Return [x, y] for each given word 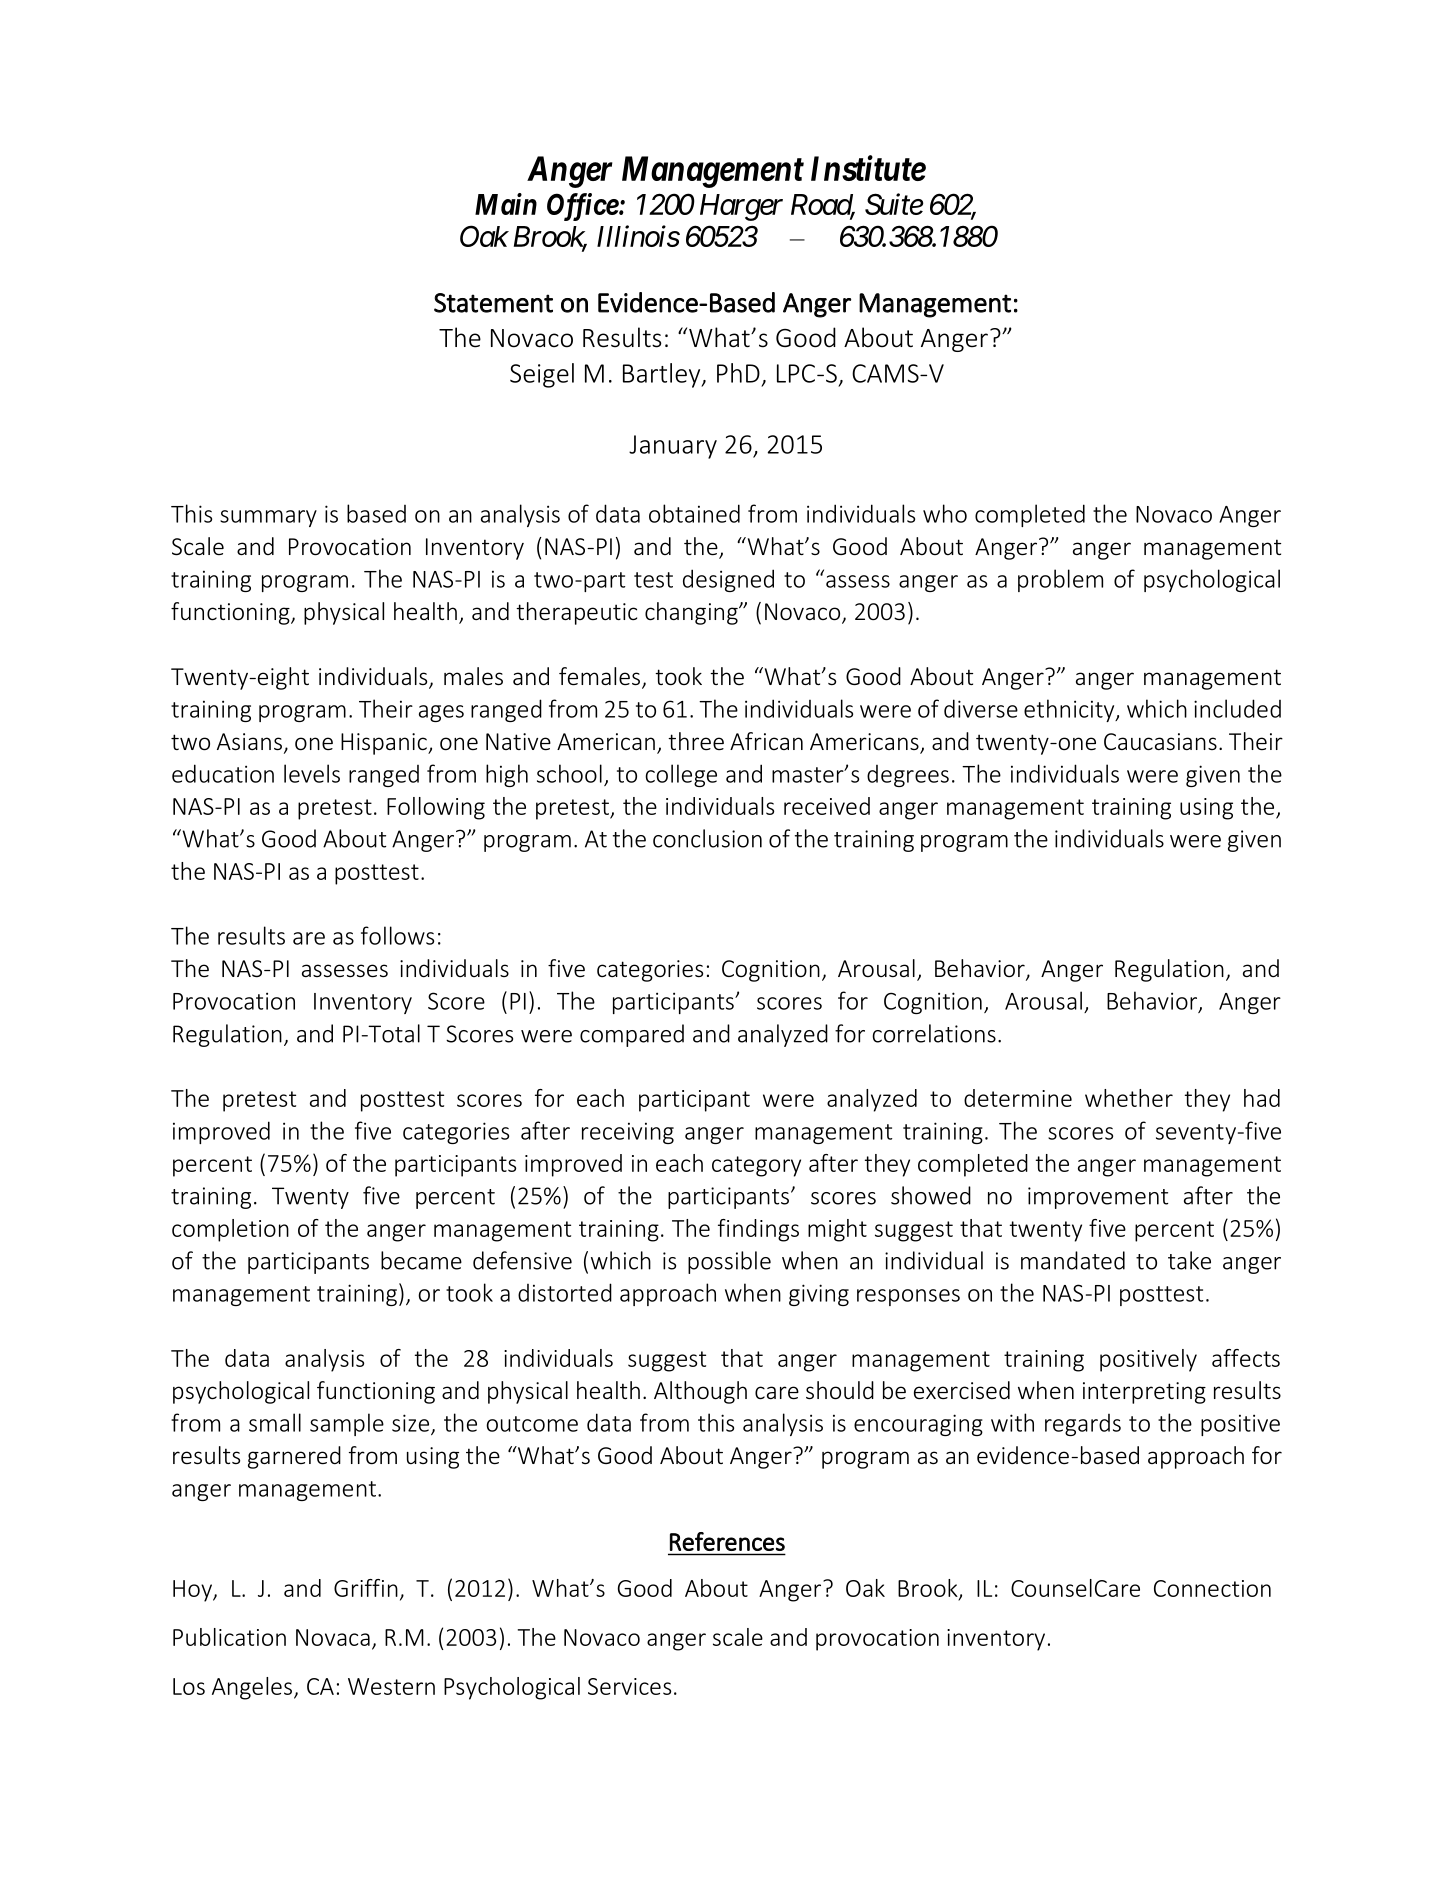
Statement [493, 303]
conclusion [707, 838]
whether [1129, 1098]
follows [397, 935]
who [945, 513]
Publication [229, 1637]
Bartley [663, 375]
